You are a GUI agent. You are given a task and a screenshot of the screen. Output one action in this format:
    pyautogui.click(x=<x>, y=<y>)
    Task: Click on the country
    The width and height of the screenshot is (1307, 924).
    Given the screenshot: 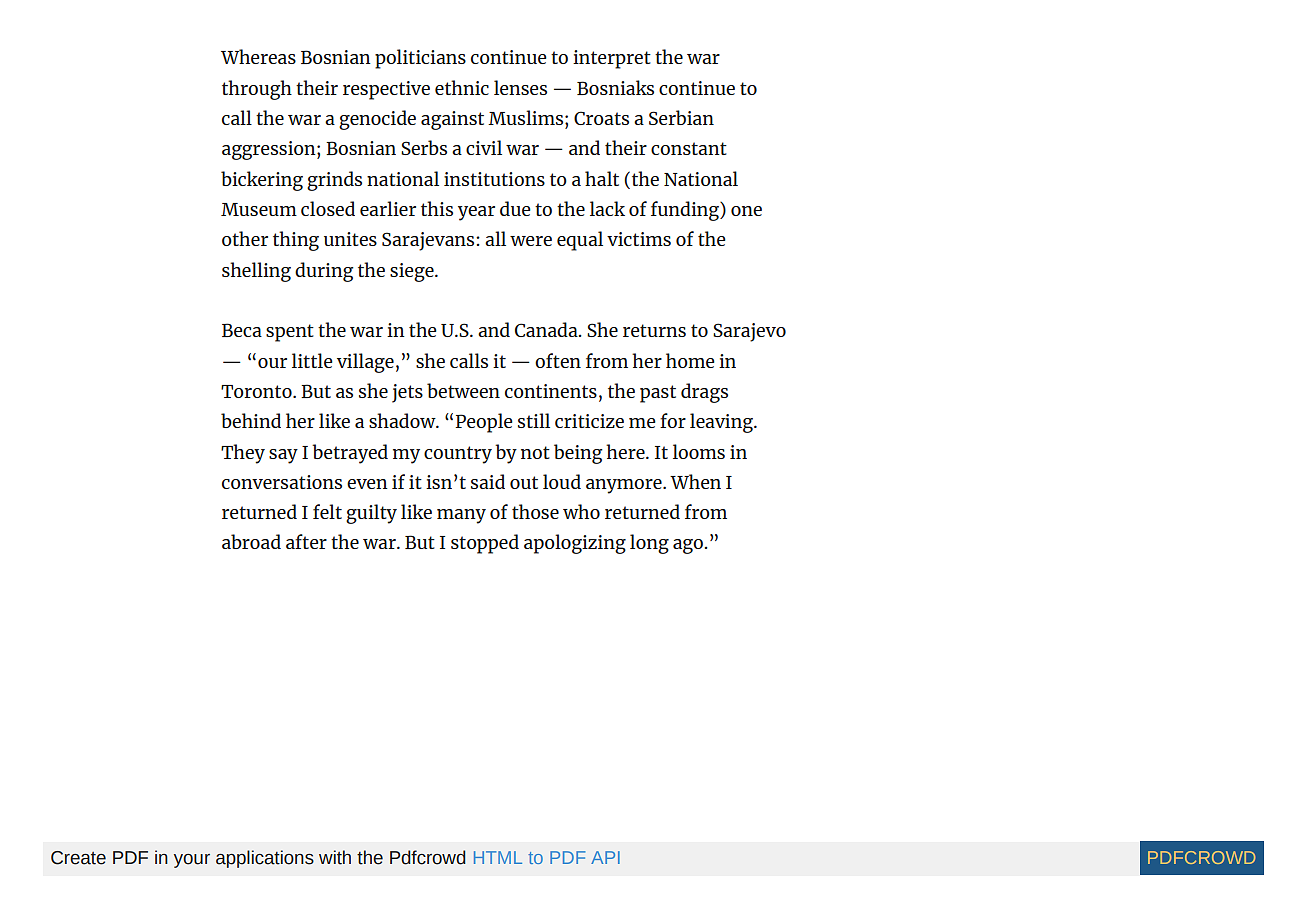 What is the action you would take?
    pyautogui.click(x=458, y=455)
